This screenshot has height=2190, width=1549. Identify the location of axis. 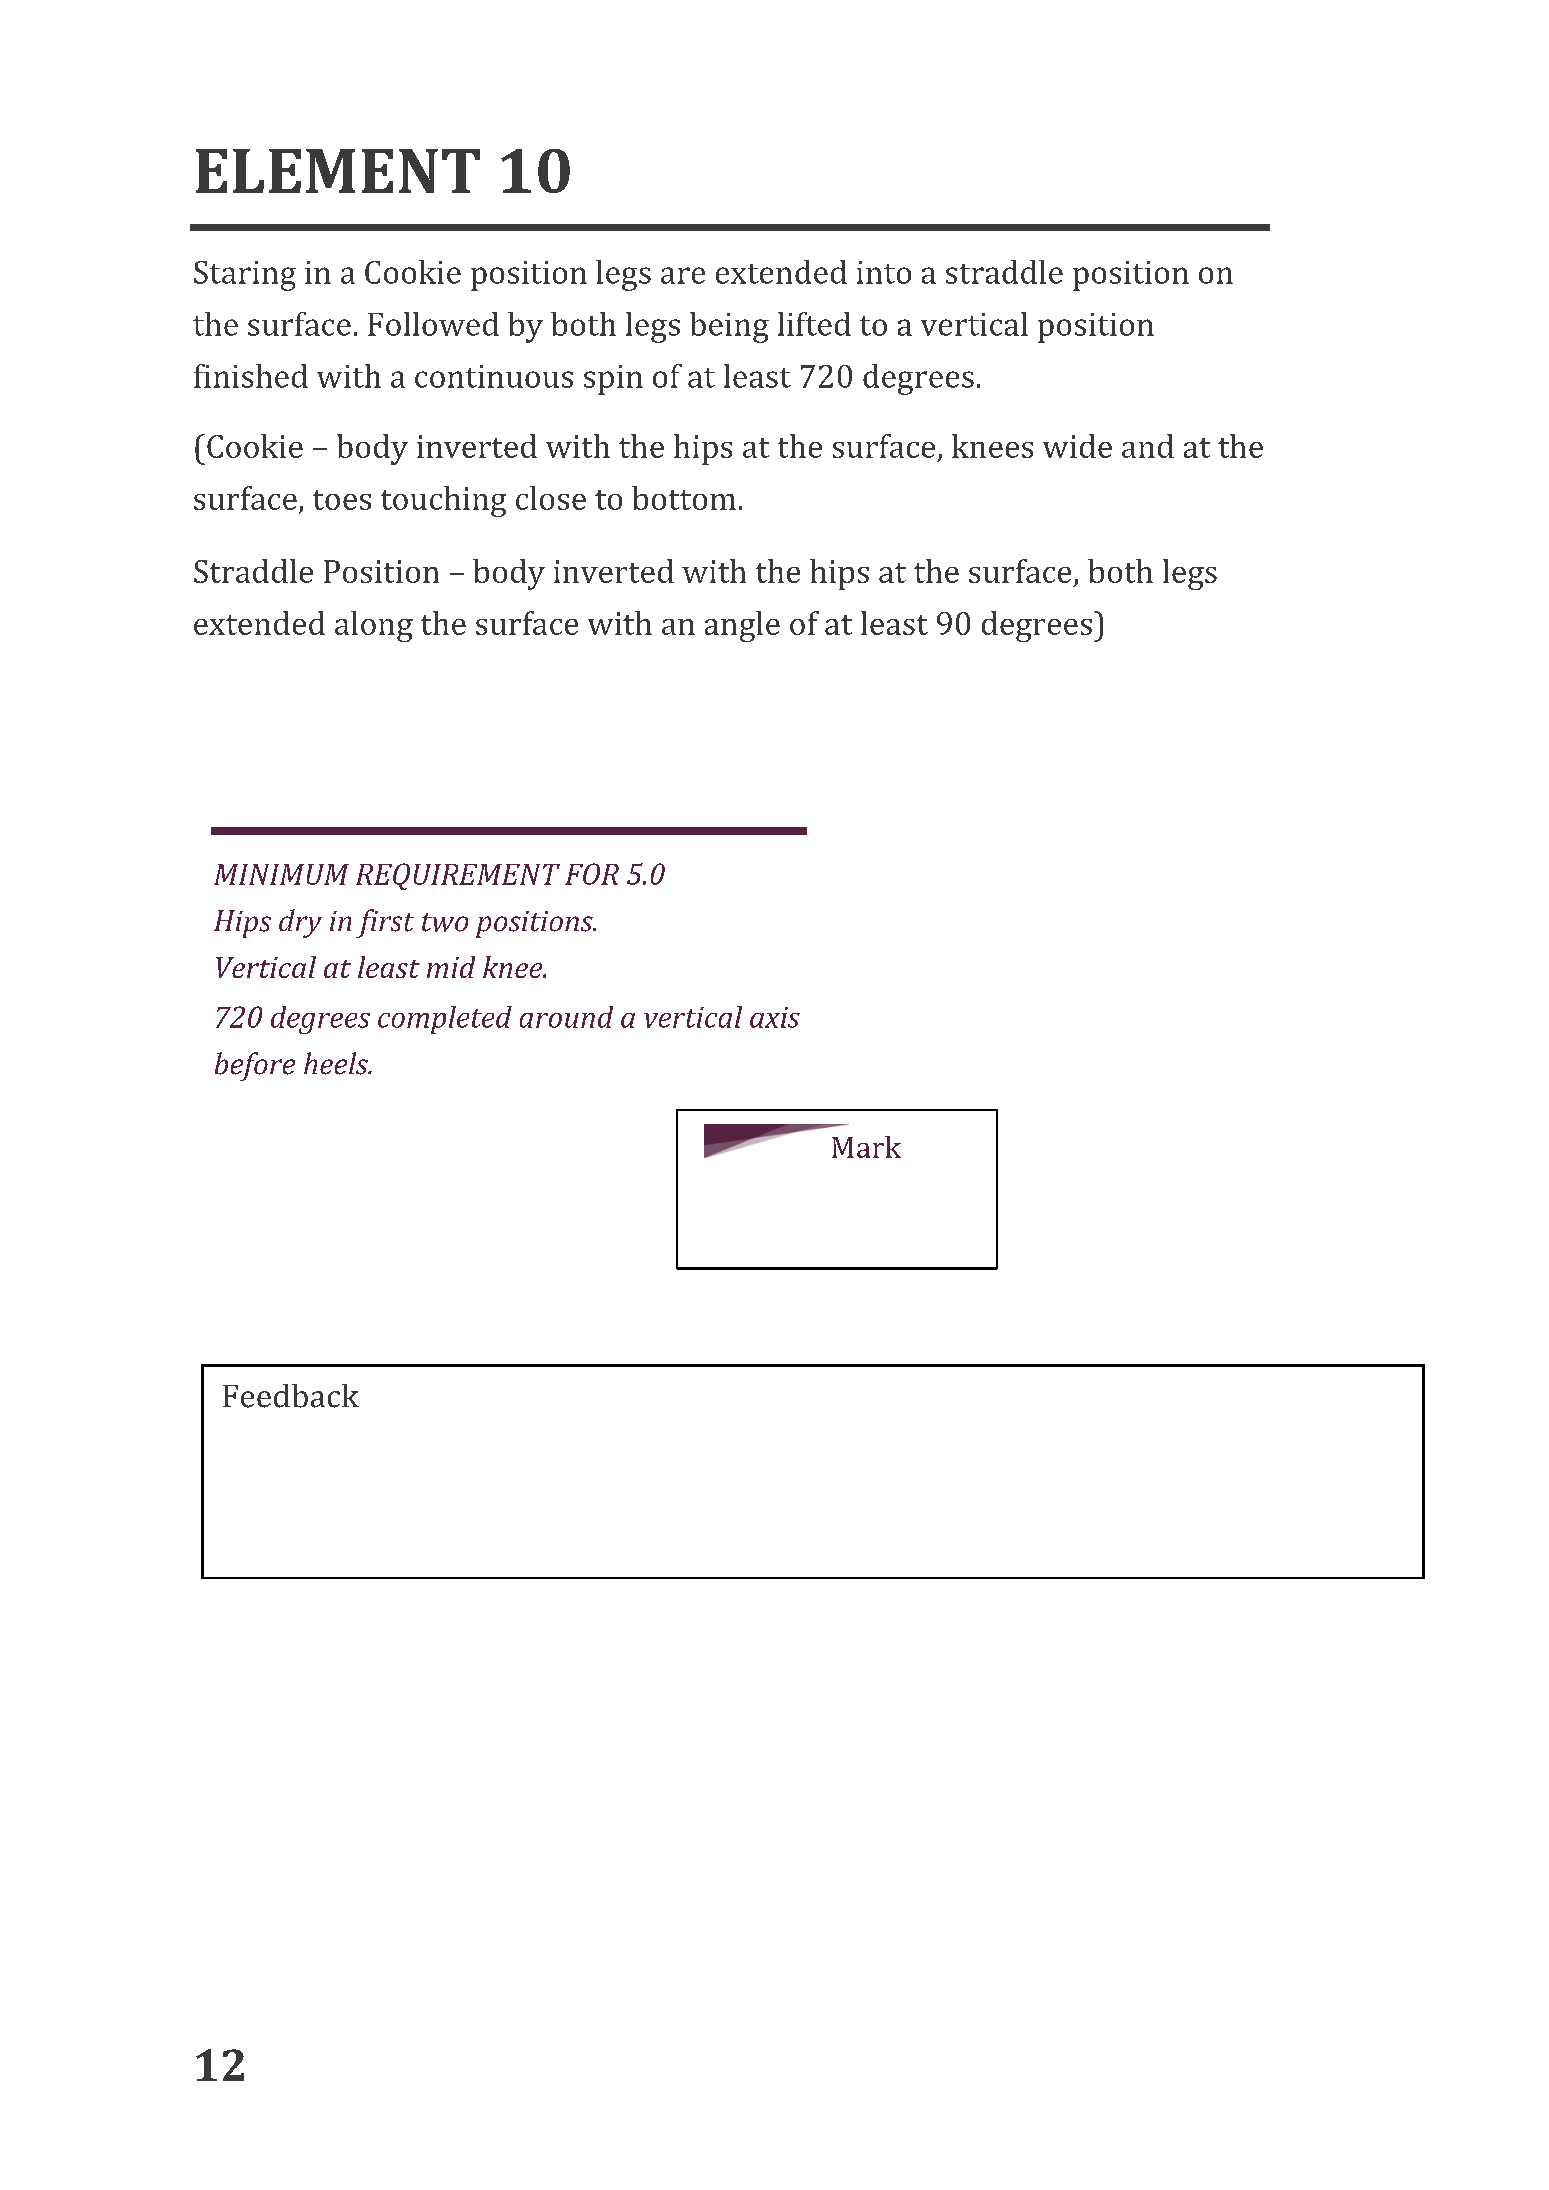
(775, 1017).
